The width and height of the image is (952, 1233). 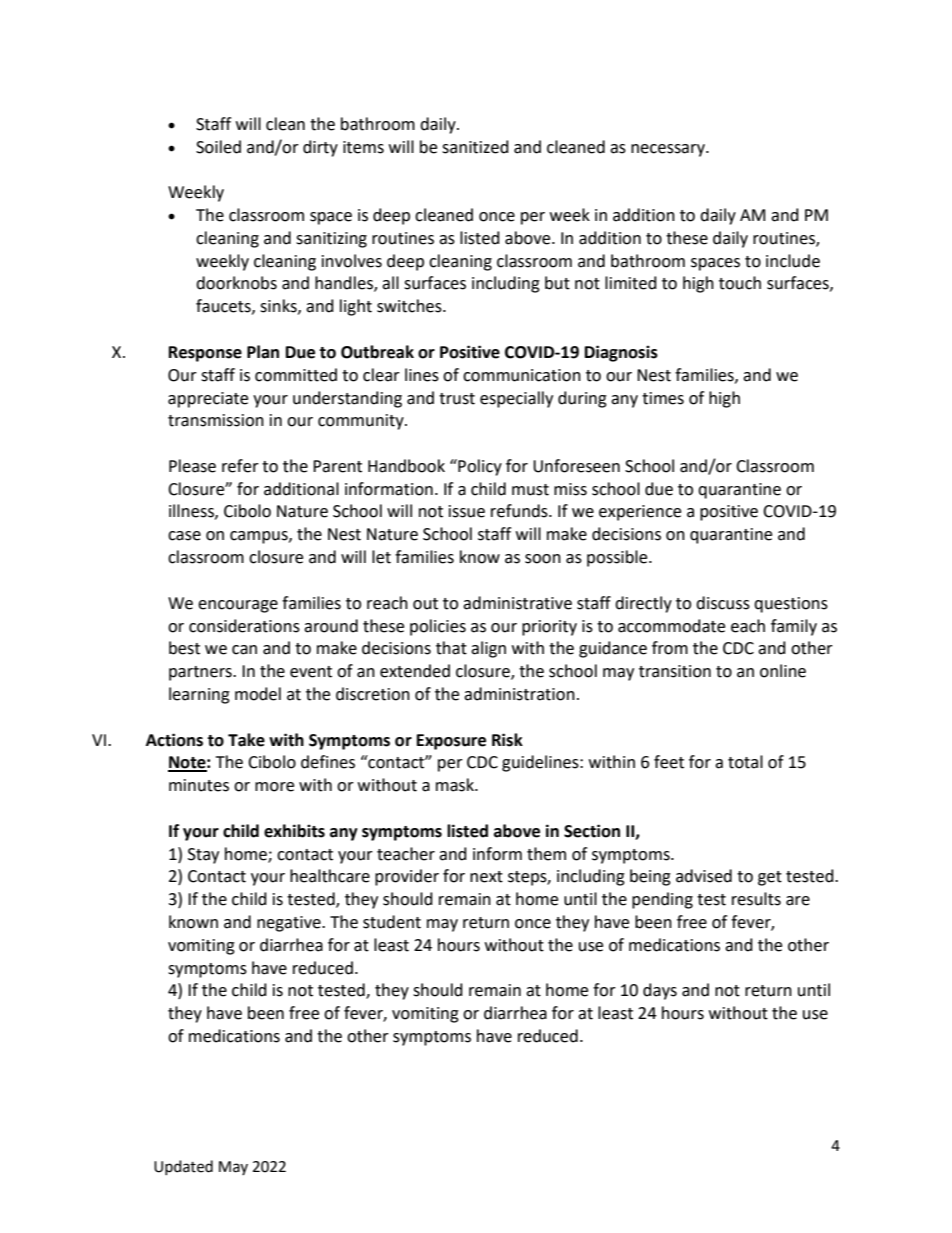 What do you see at coordinates (640, 513) in the image?
I see `experience` at bounding box center [640, 513].
